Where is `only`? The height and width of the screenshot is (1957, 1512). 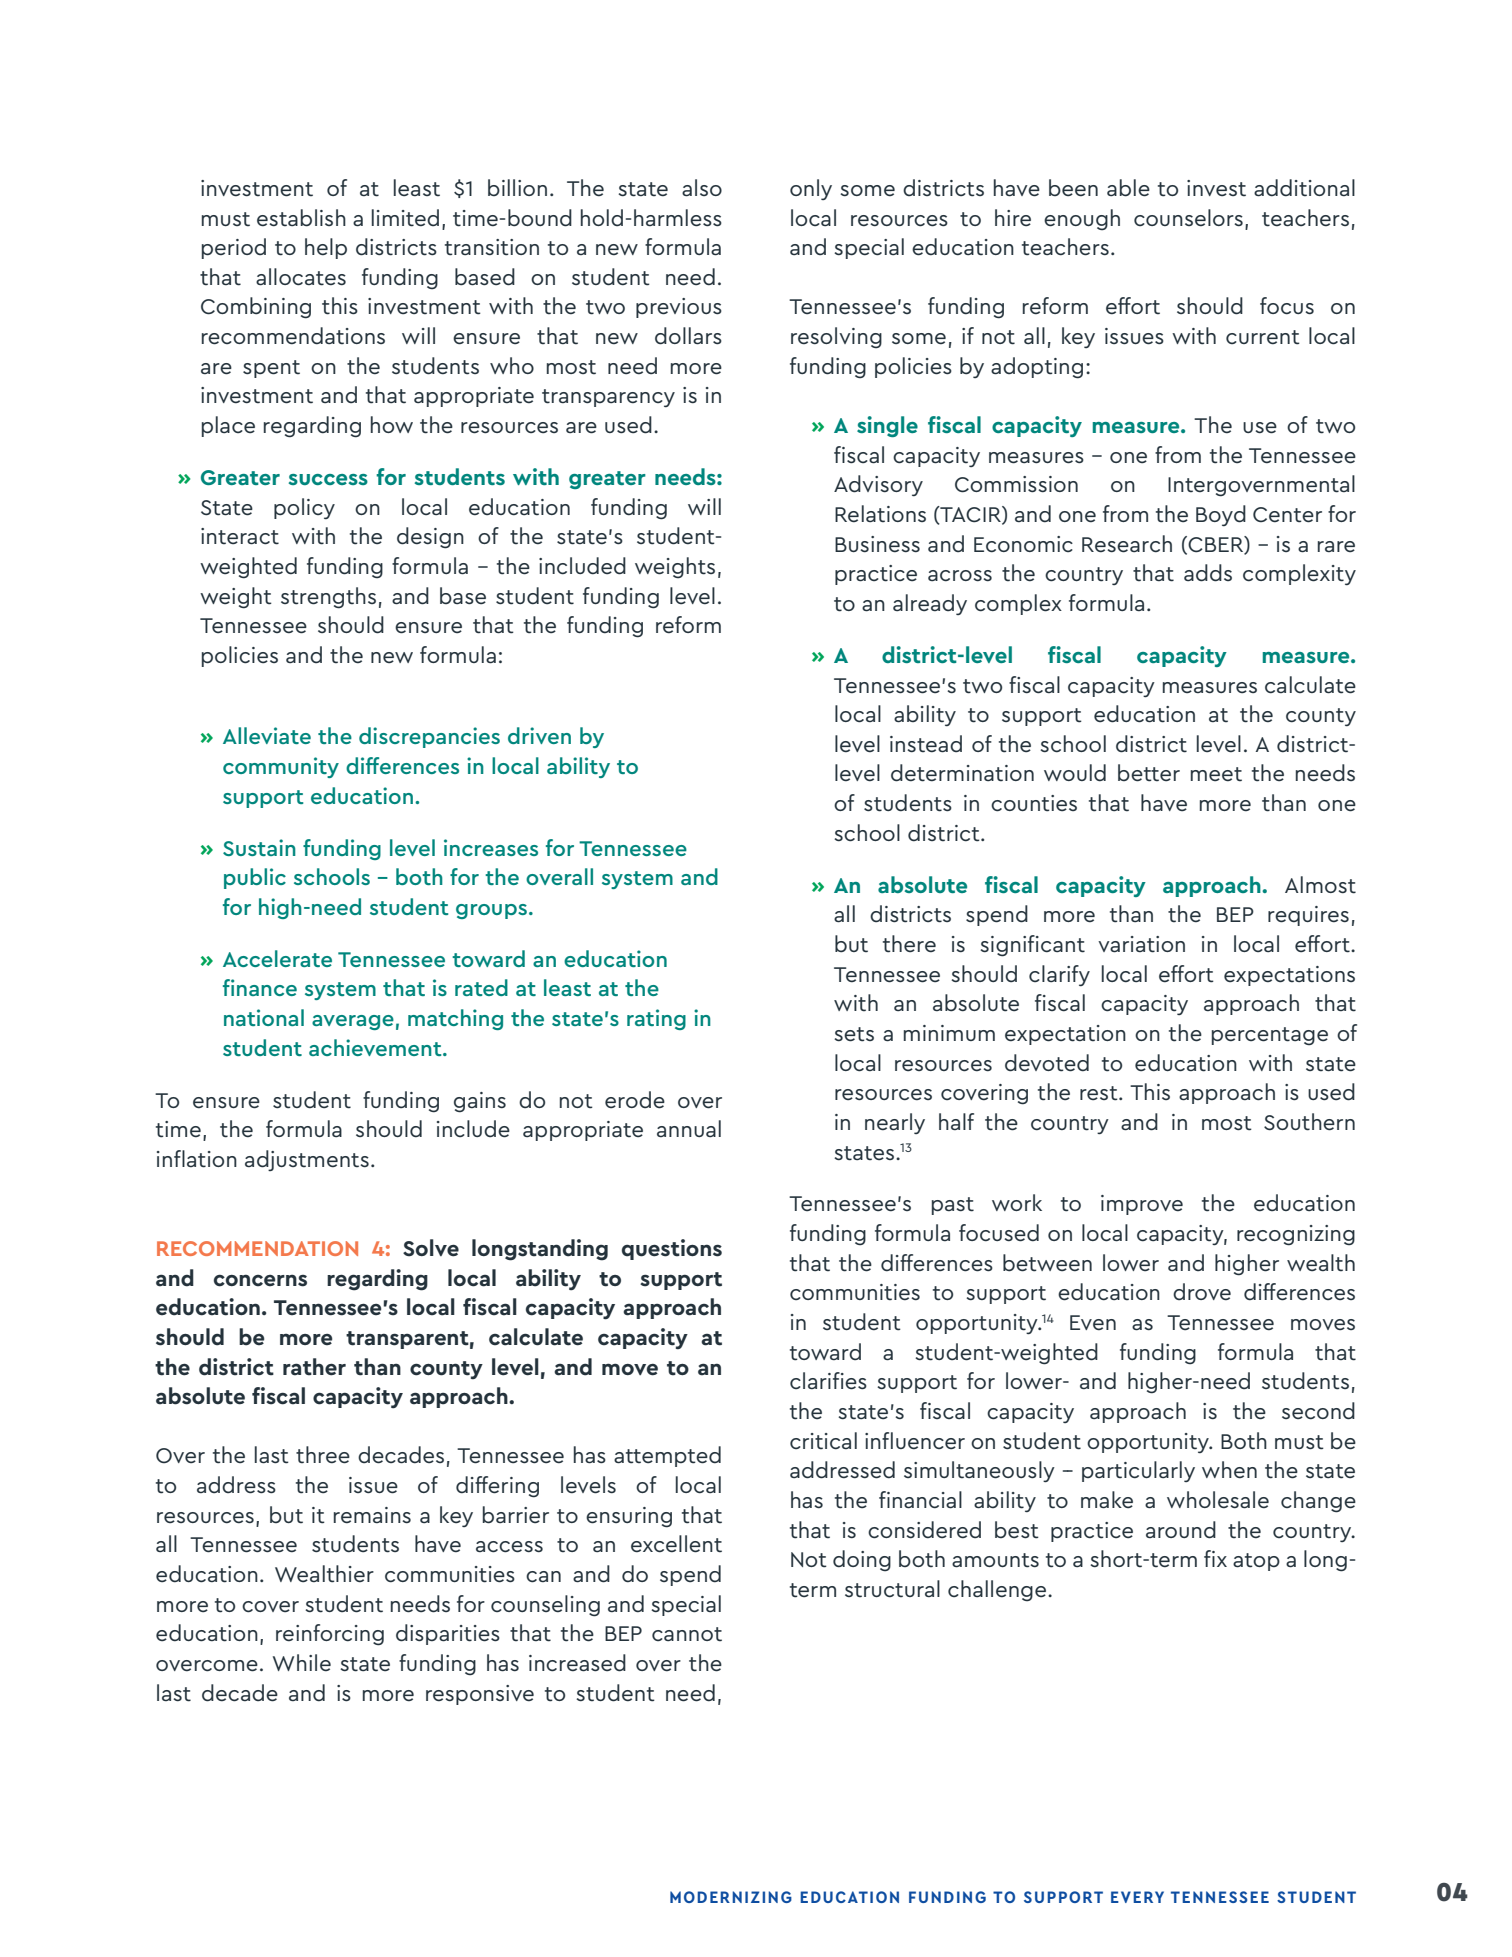 only is located at coordinates (811, 189).
